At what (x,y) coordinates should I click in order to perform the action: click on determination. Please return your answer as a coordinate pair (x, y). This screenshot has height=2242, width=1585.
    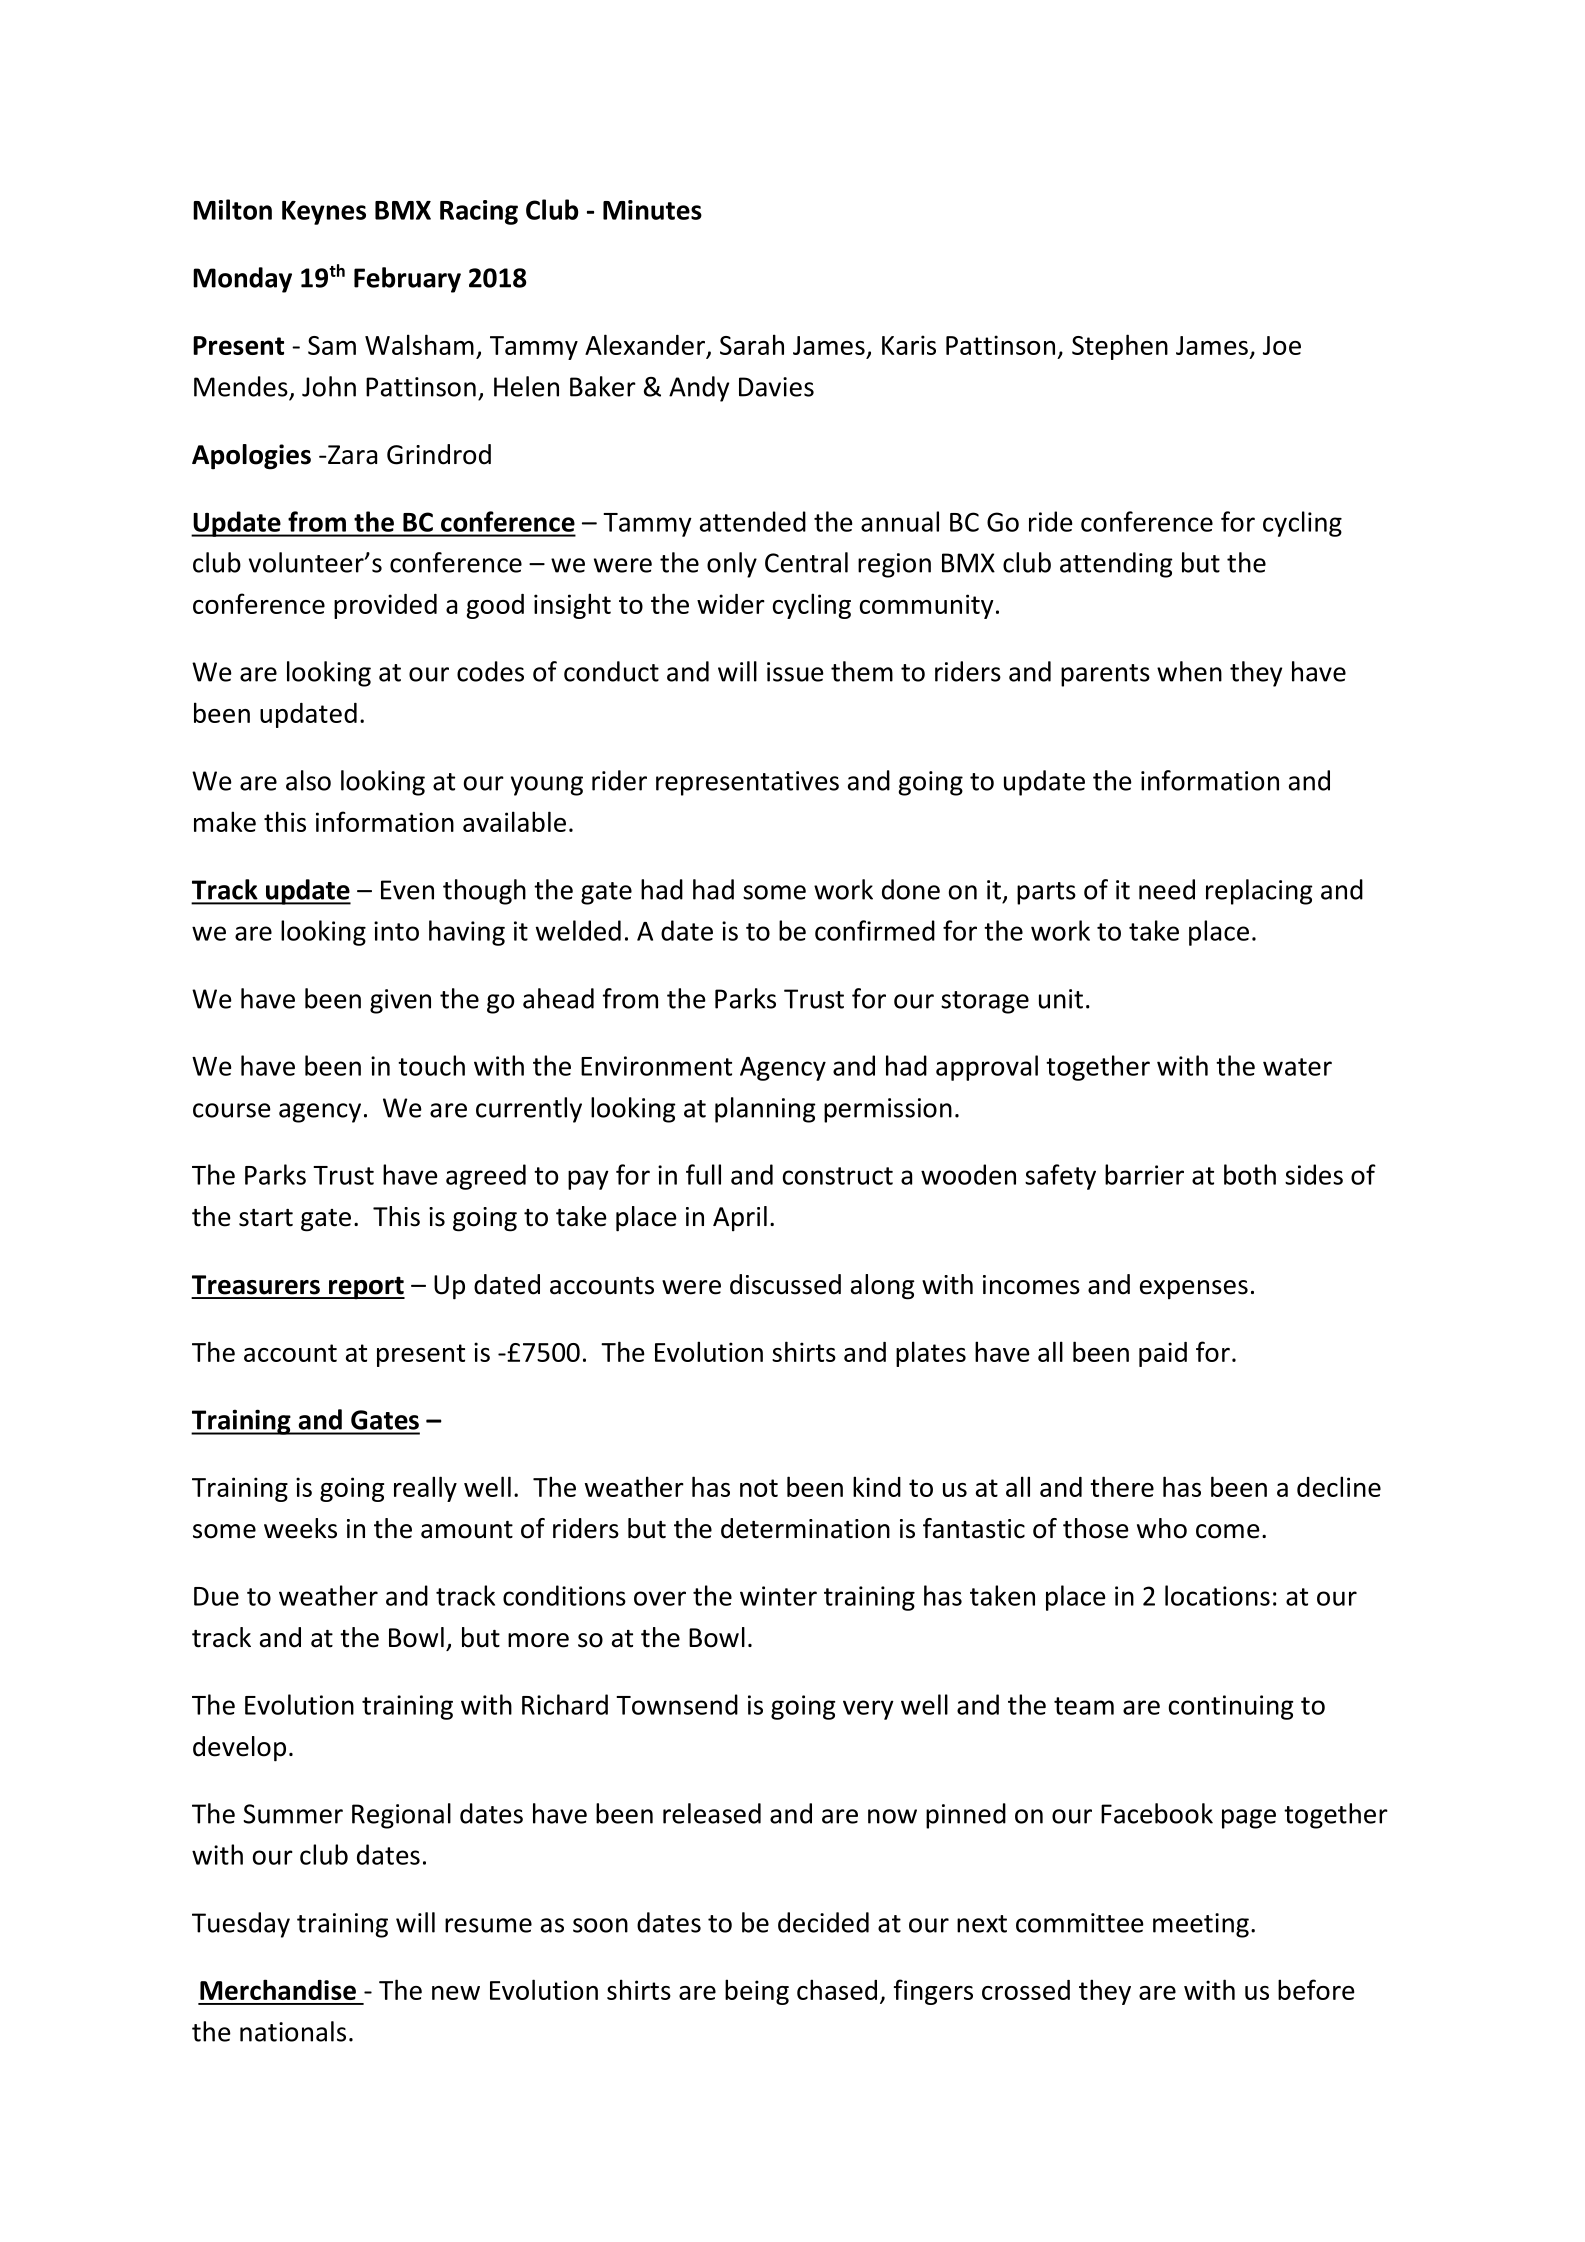
    Looking at the image, I should click on (805, 1528).
